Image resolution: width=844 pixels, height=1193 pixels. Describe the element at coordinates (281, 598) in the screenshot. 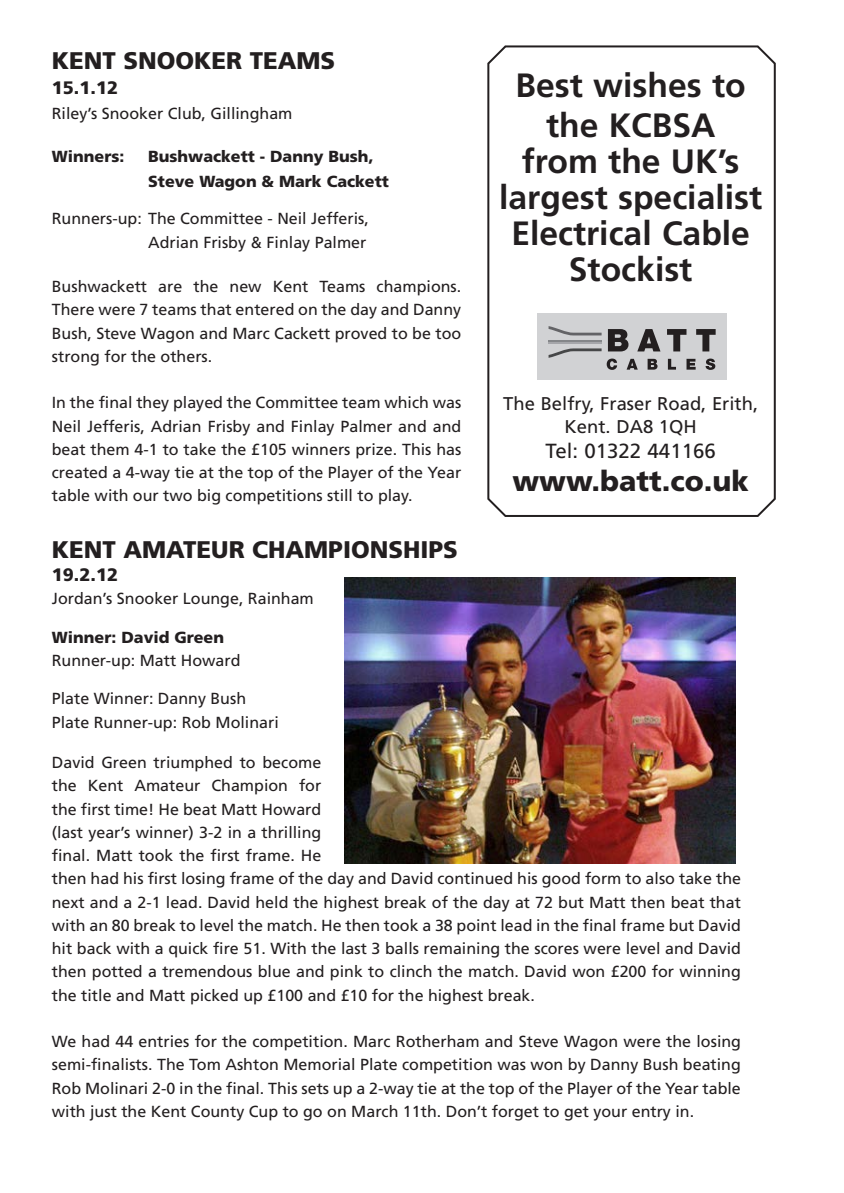

I see `Rainham` at that location.
